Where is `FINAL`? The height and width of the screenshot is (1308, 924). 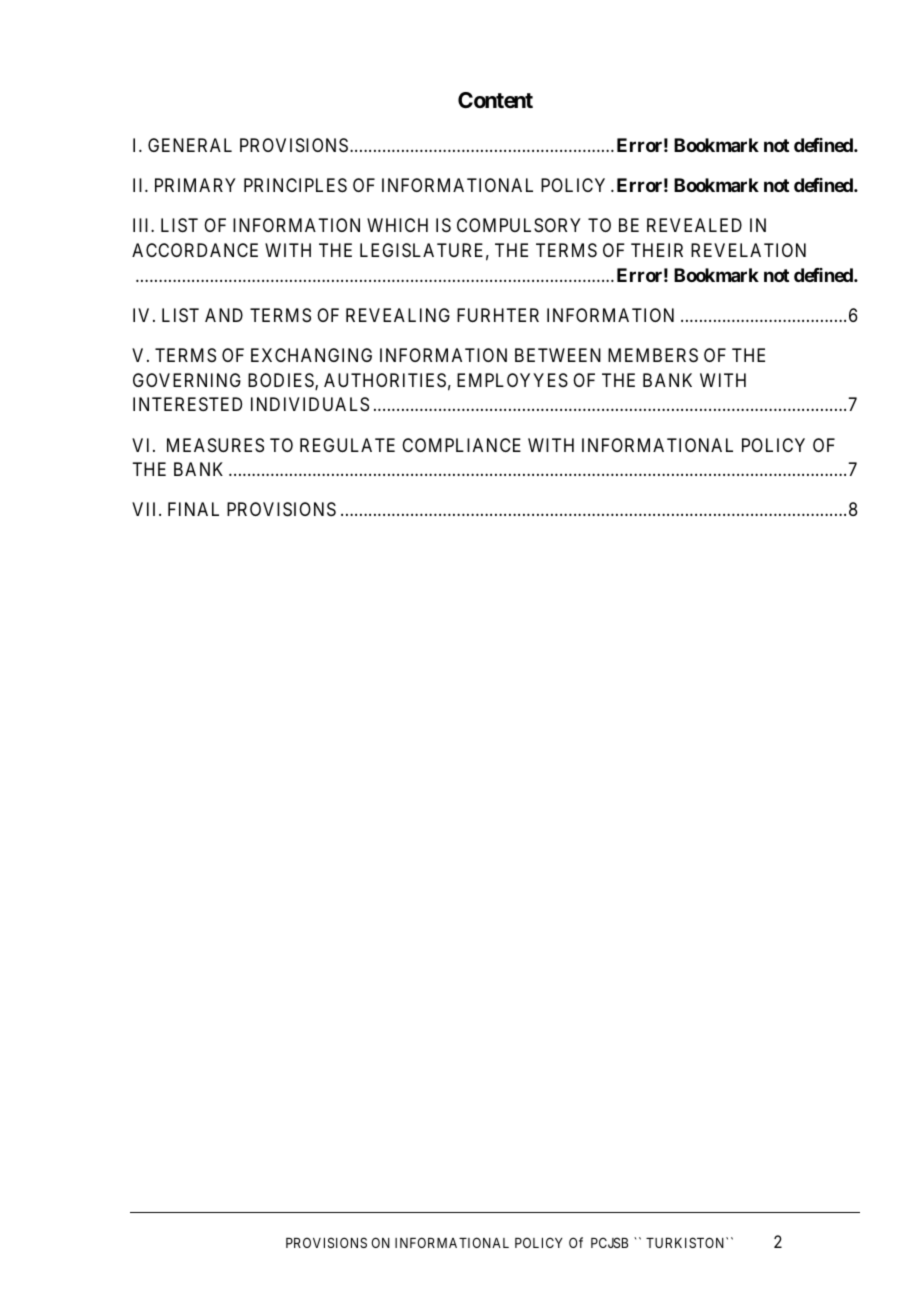 FINAL is located at coordinates (193, 509).
